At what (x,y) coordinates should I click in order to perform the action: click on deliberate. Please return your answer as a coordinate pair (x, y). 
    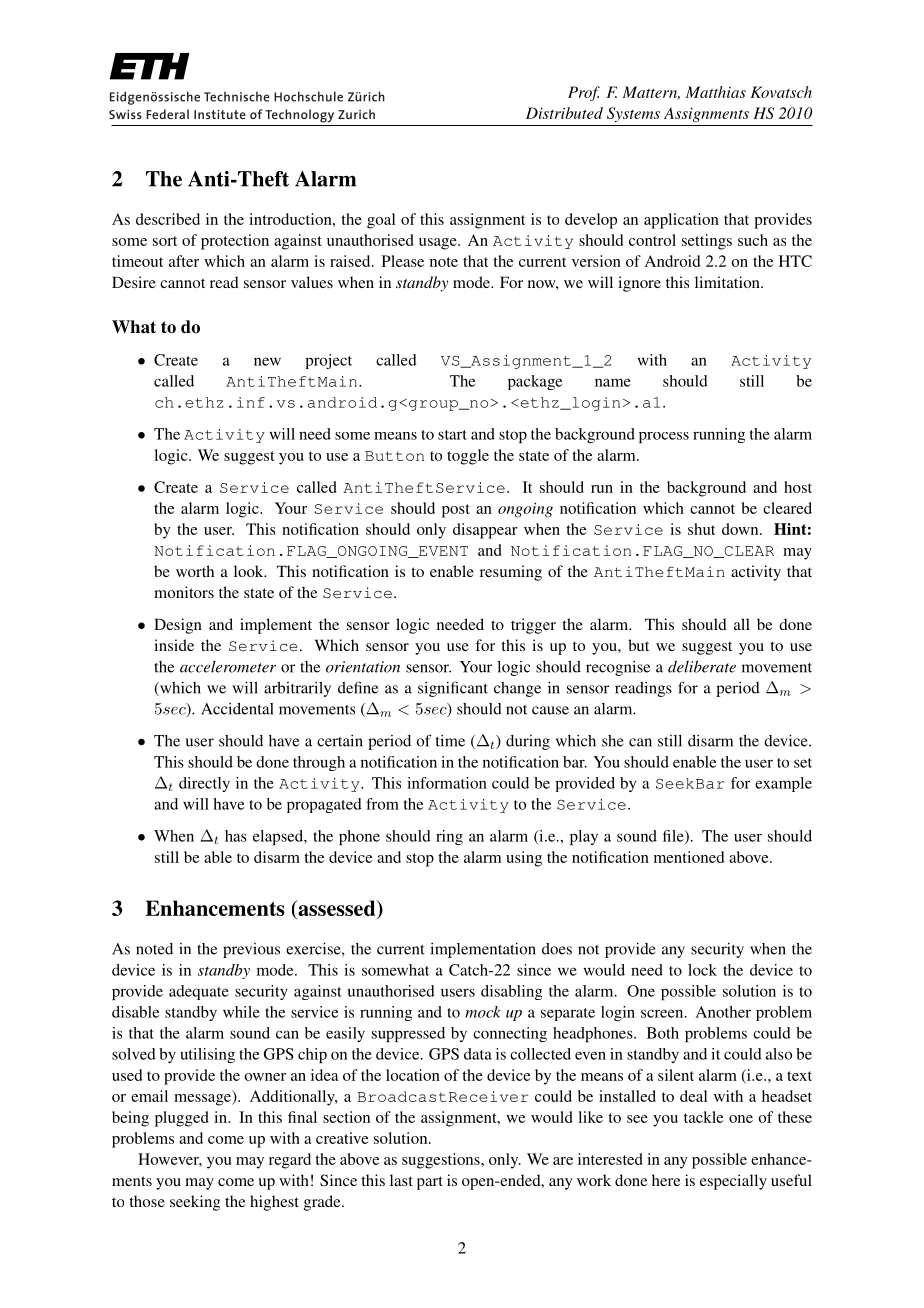
    Looking at the image, I should click on (702, 666).
